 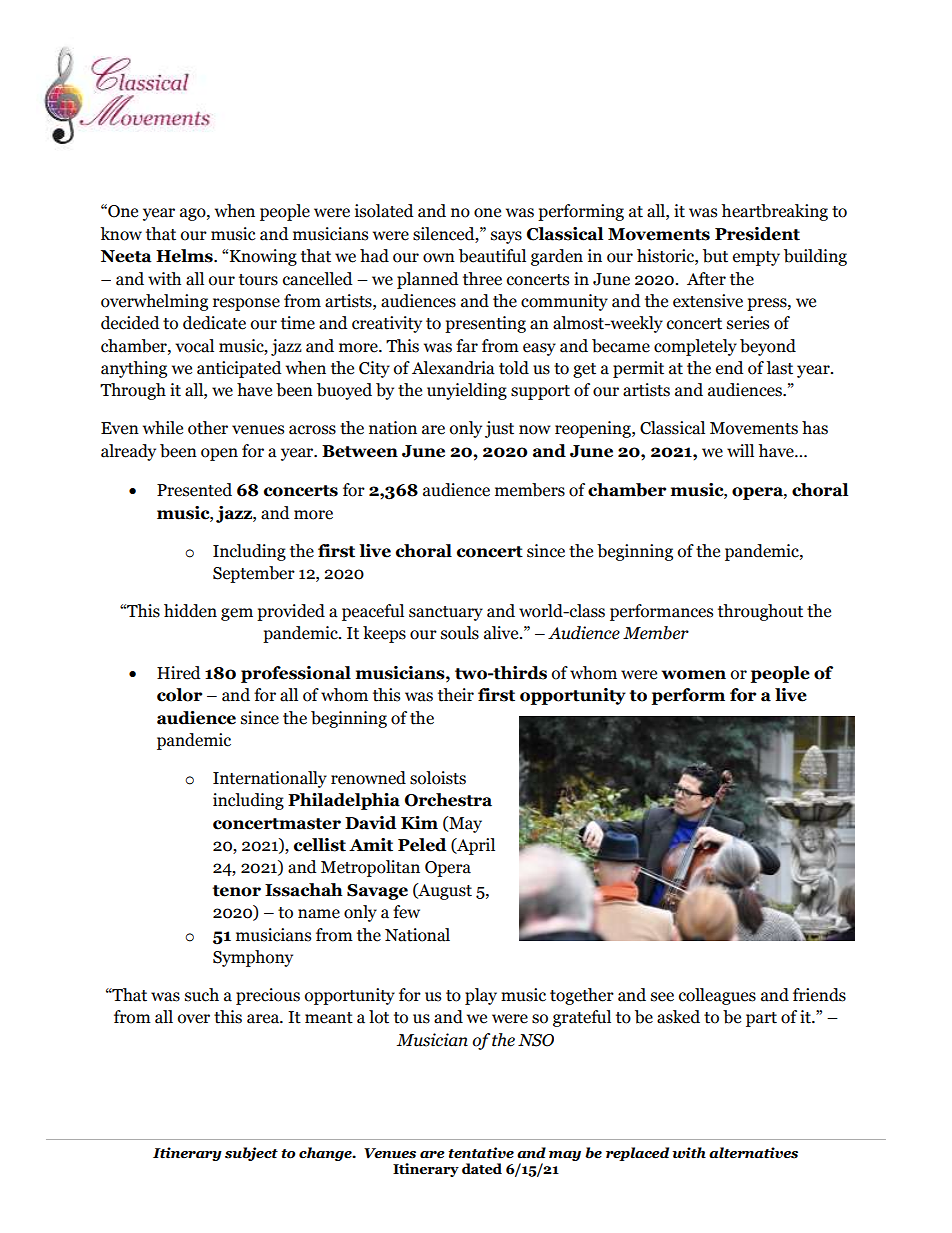 I want to click on President, so click(x=757, y=234).
